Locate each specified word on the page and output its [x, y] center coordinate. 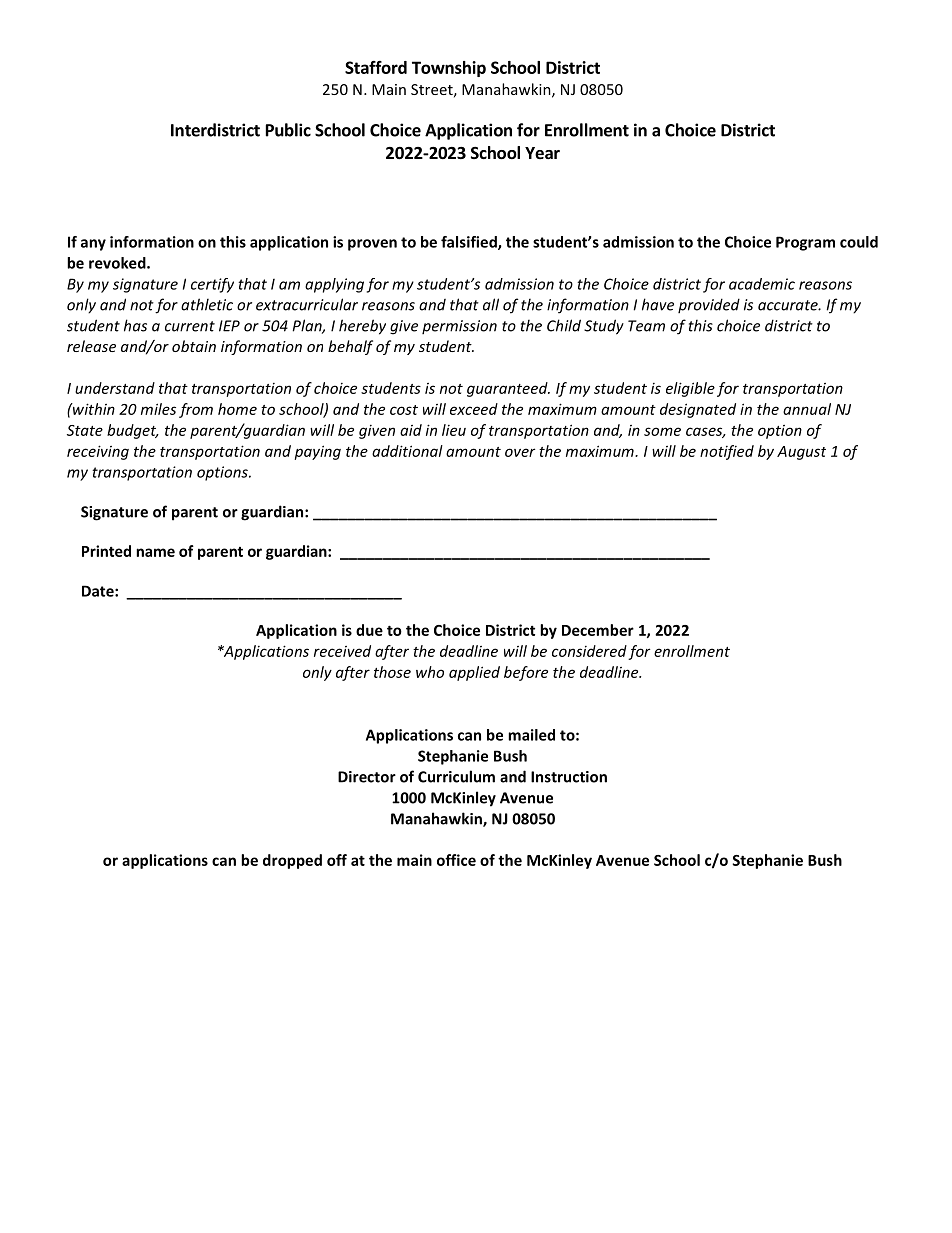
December [598, 630]
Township [449, 69]
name [155, 552]
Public [288, 130]
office [456, 860]
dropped [292, 861]
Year [542, 153]
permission [459, 327]
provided [709, 305]
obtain [194, 346]
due [369, 630]
